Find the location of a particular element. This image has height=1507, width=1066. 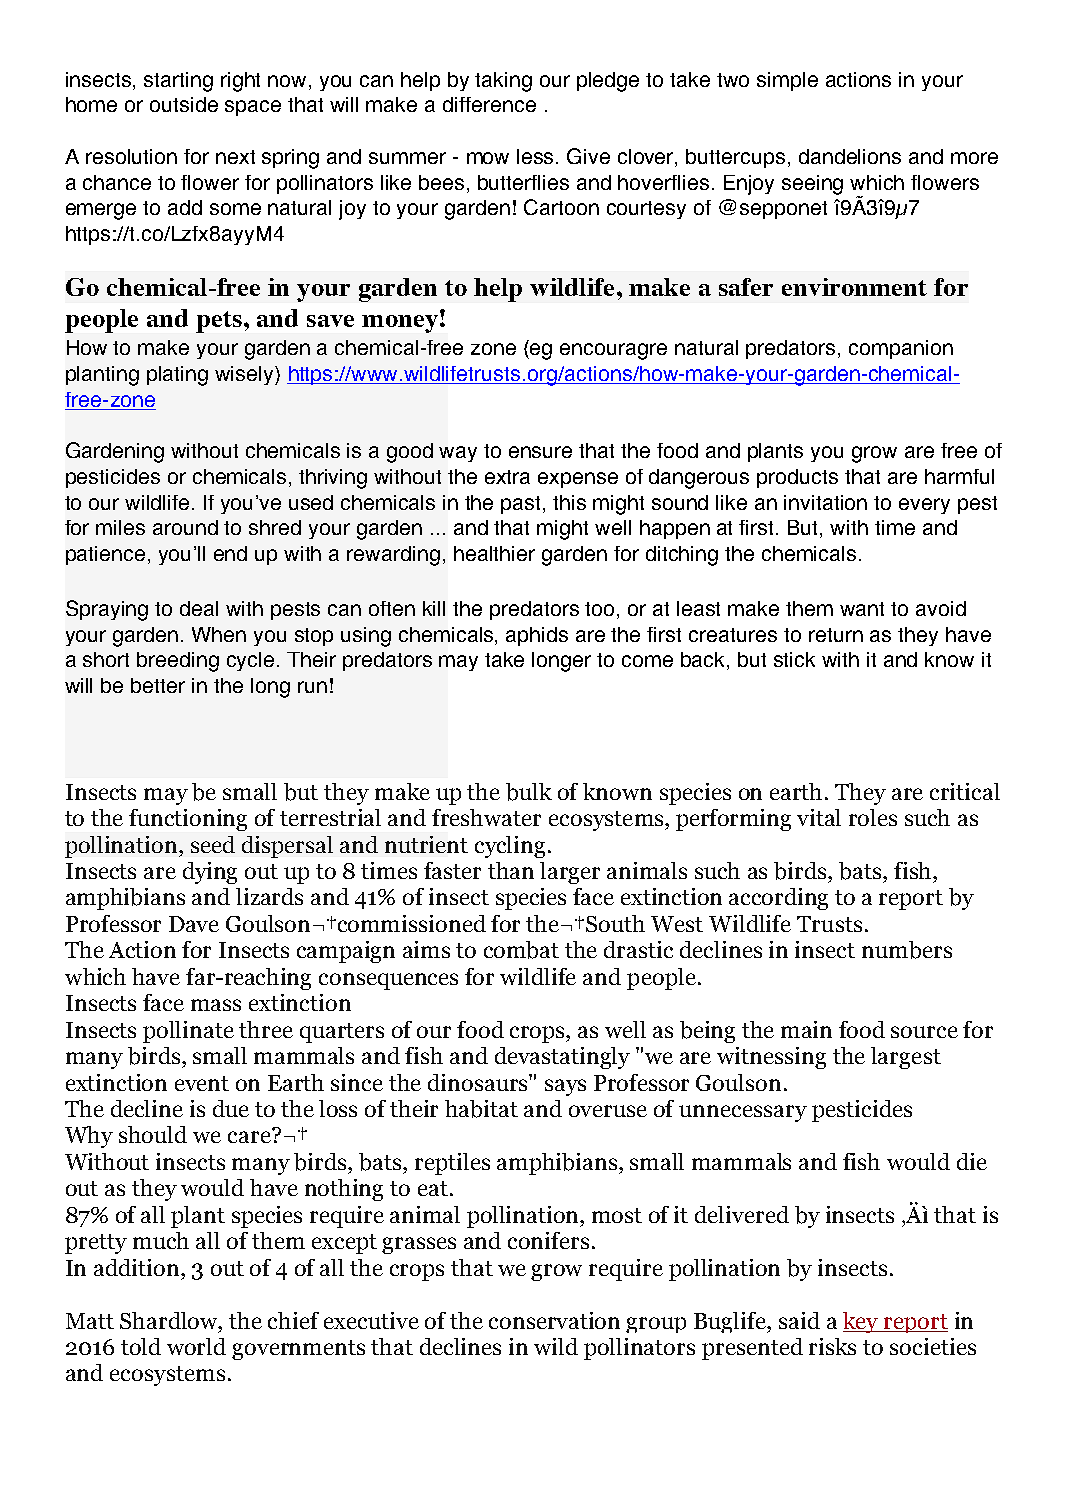

around is located at coordinates (185, 527).
